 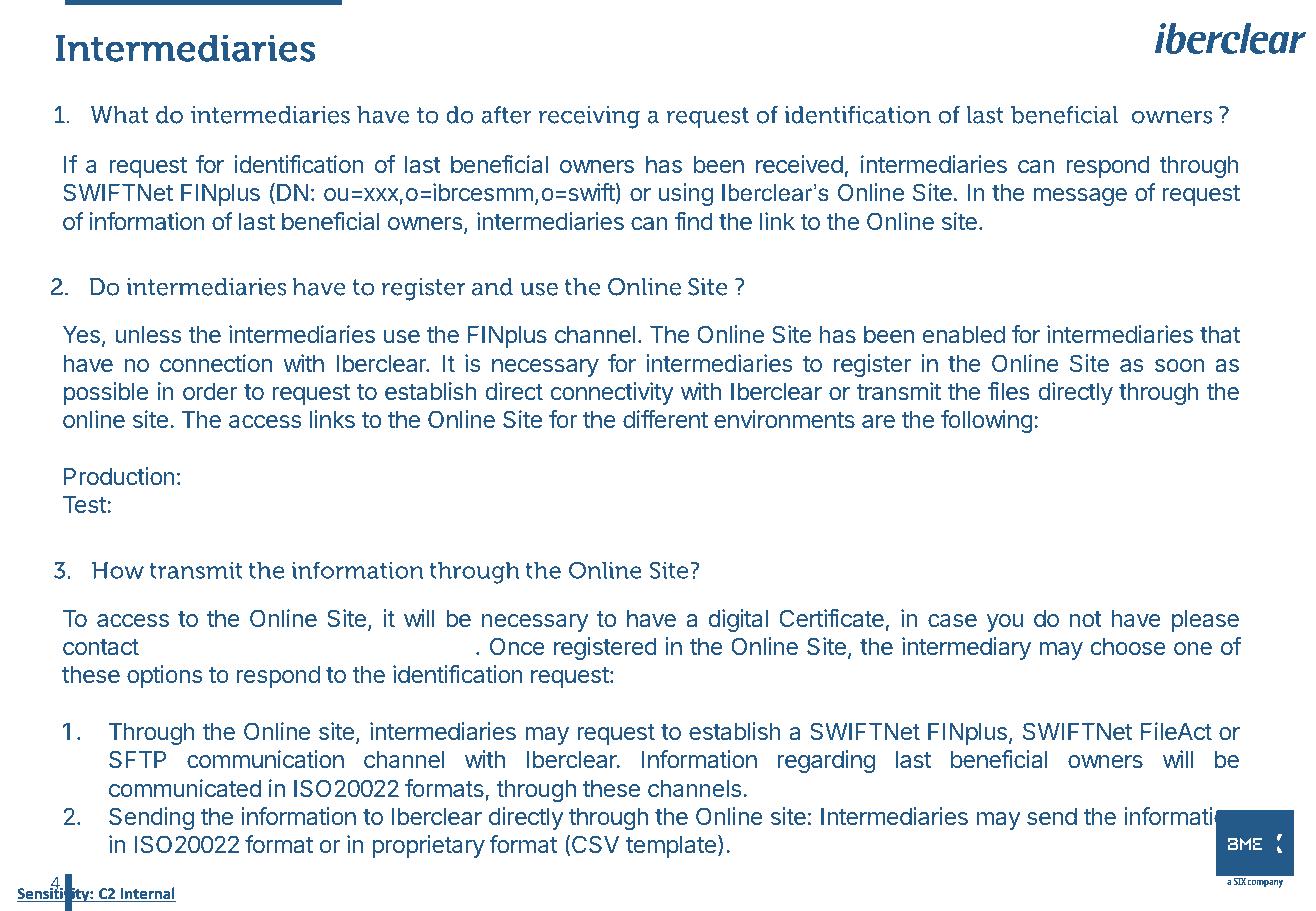 What do you see at coordinates (738, 620) in the image?
I see `digital` at bounding box center [738, 620].
